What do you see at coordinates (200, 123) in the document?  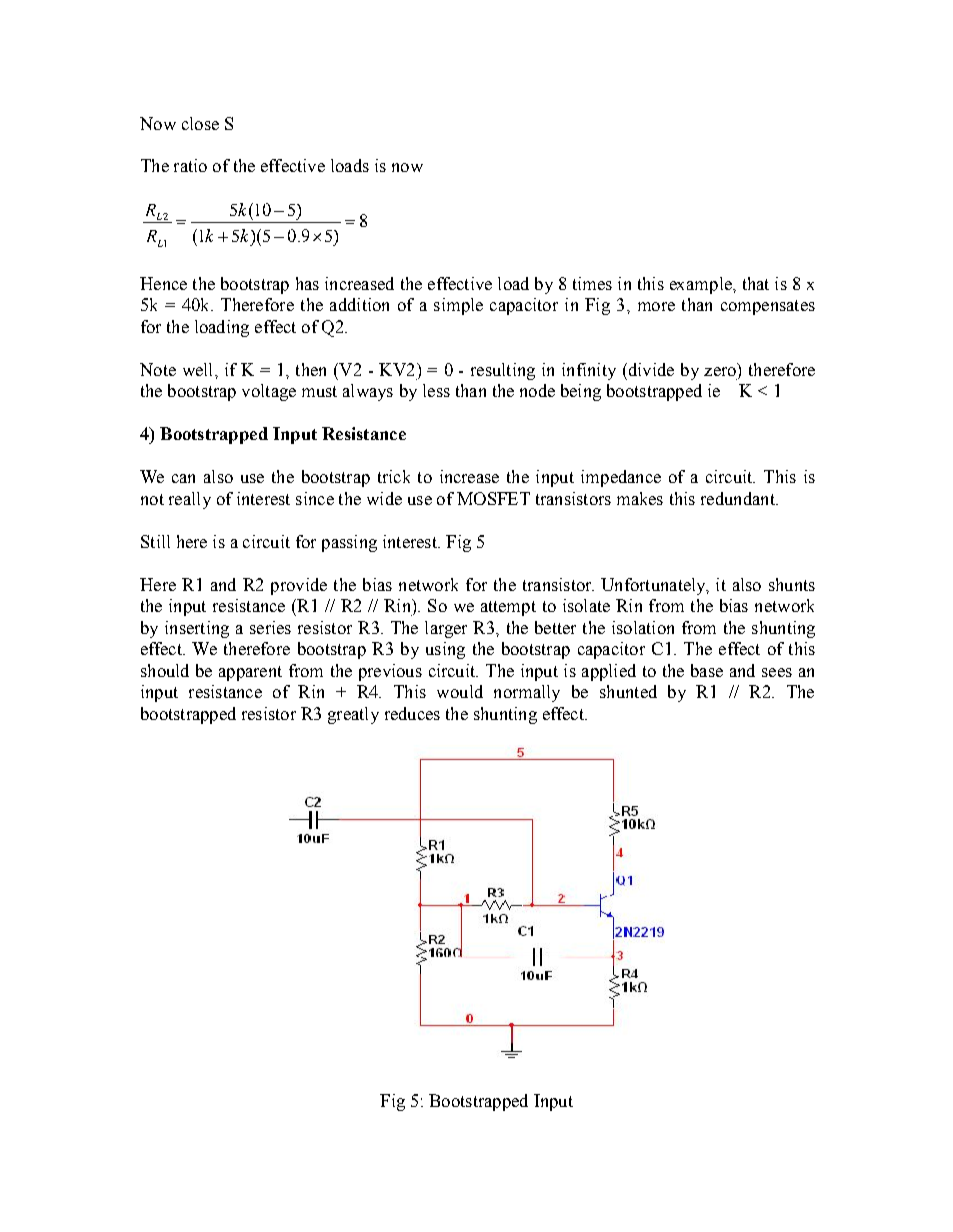 I see `close` at bounding box center [200, 123].
